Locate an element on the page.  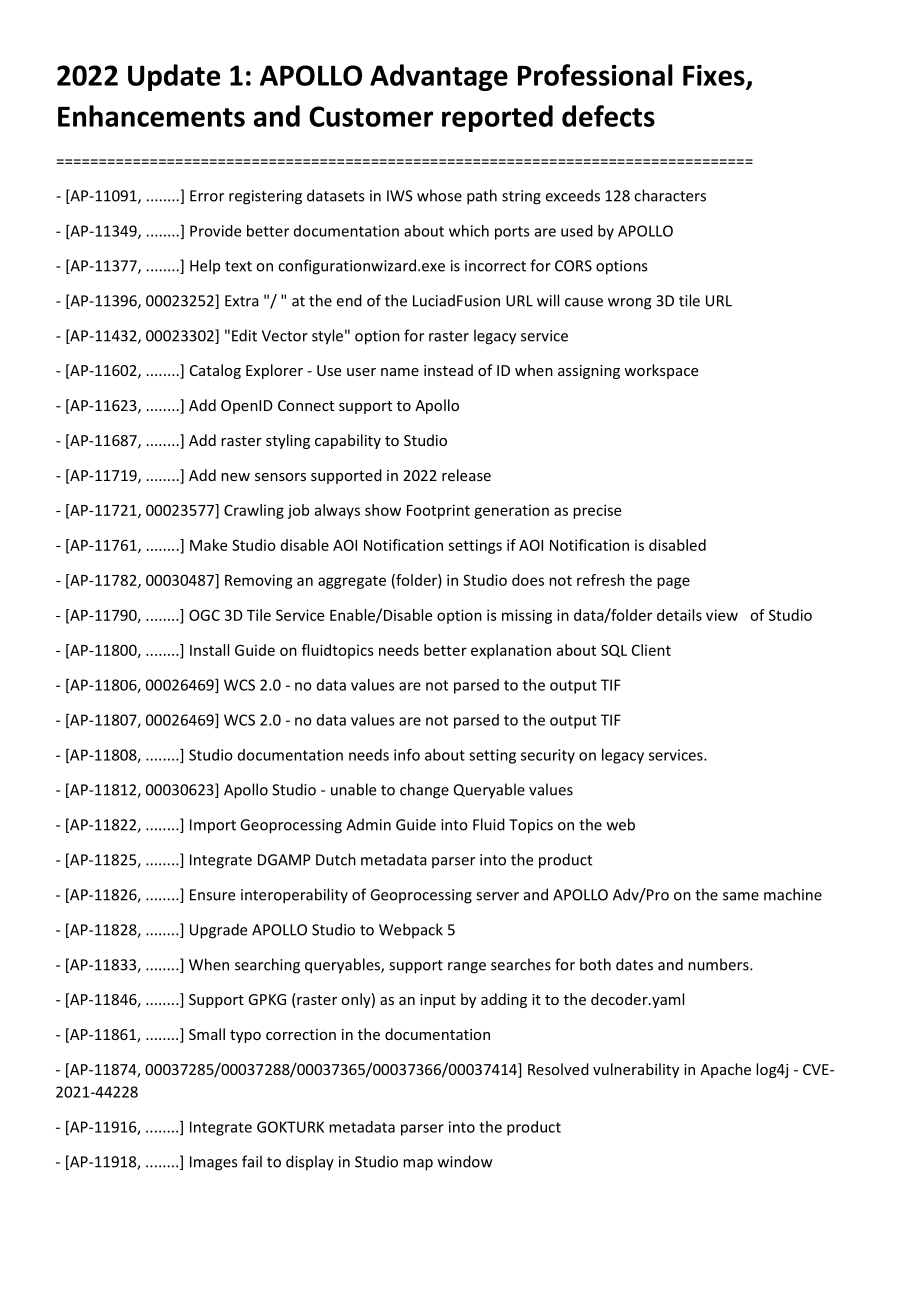
Crawling is located at coordinates (254, 511).
